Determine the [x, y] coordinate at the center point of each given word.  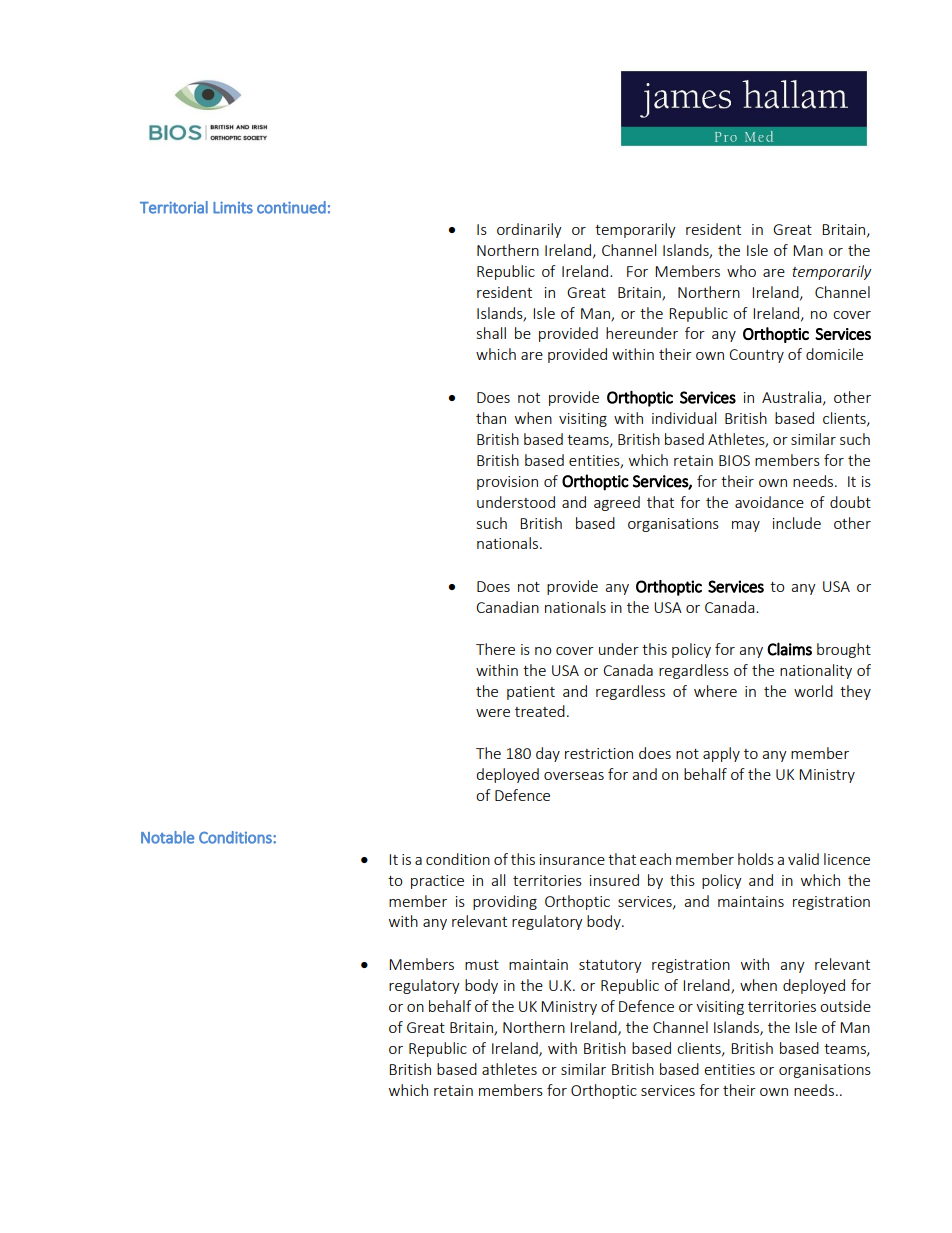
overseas [574, 776]
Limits [233, 207]
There [495, 649]
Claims [789, 649]
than [491, 418]
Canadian [507, 607]
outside [845, 1006]
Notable [167, 837]
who [741, 271]
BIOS [734, 460]
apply [721, 754]
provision [507, 483]
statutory [610, 966]
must [482, 965]
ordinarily [529, 230]
